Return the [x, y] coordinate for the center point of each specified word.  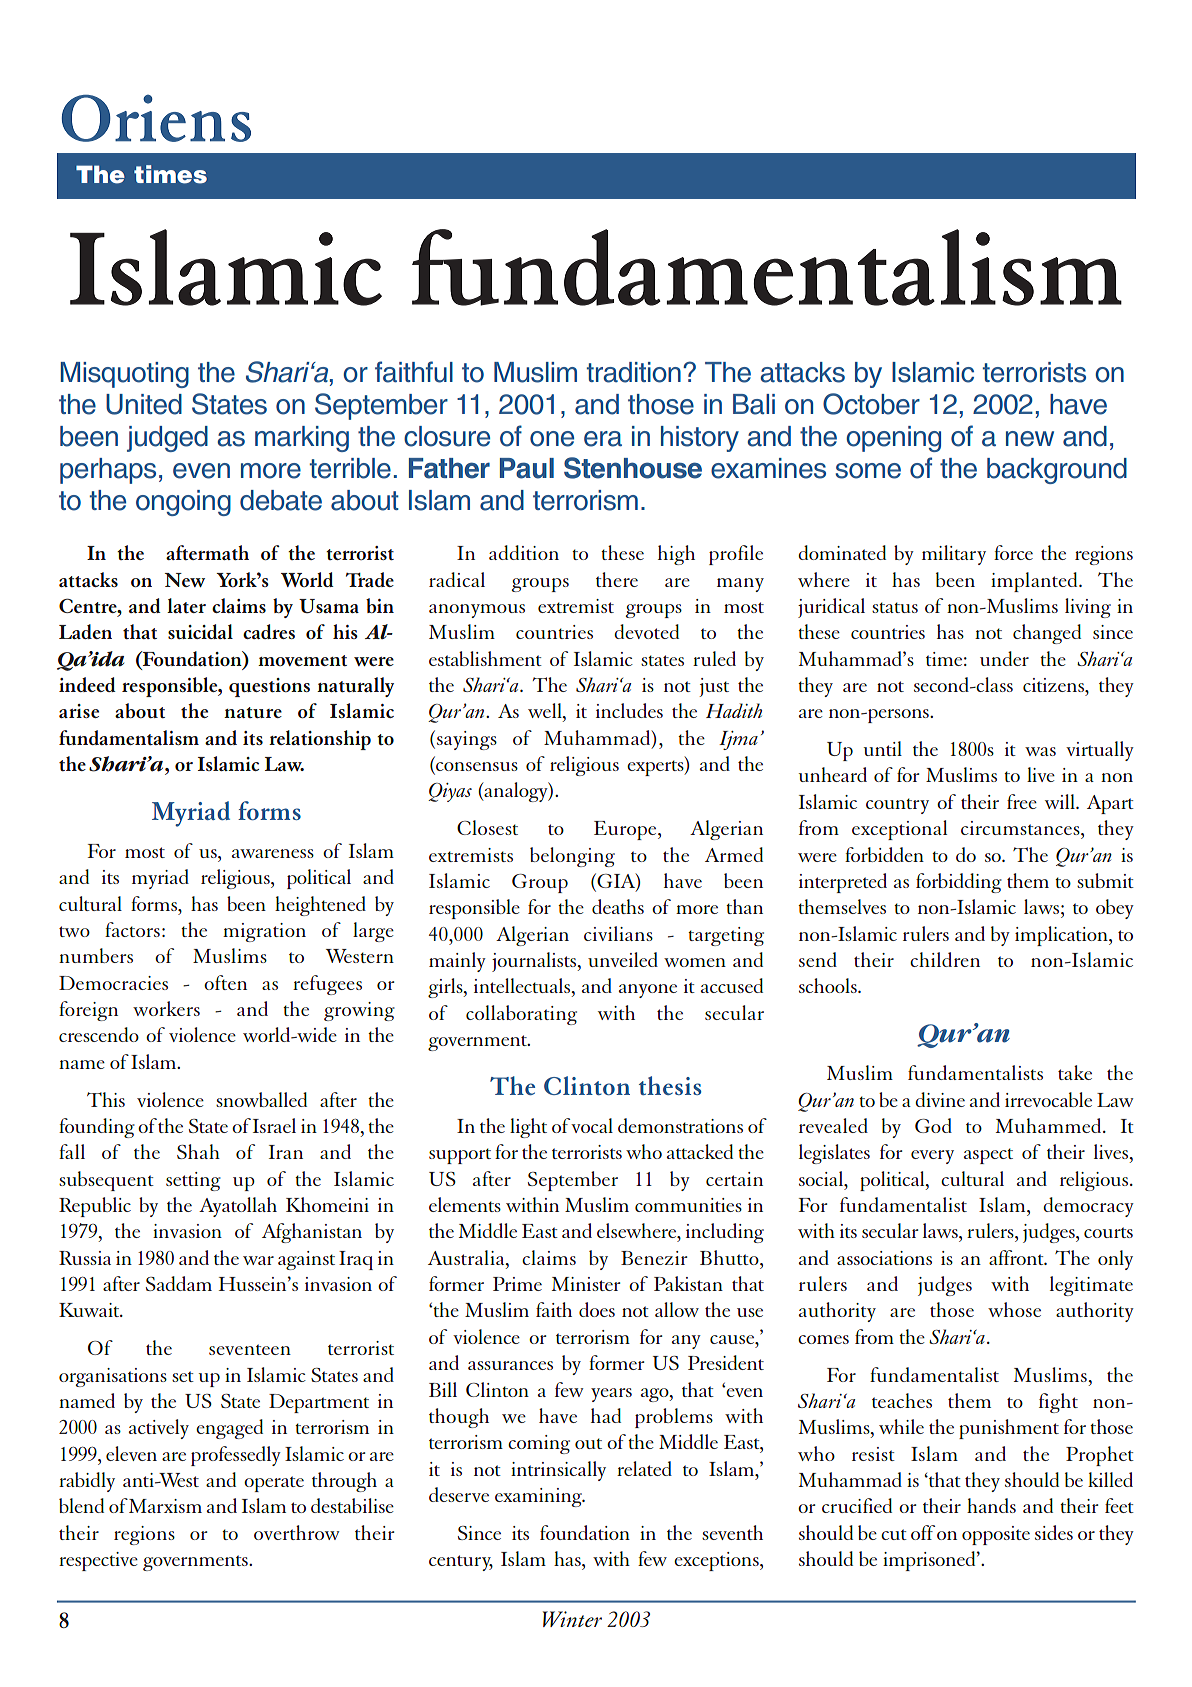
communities [688, 1205]
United [144, 404]
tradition [634, 372]
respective [98, 1561]
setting [193, 1181]
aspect [988, 1156]
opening [893, 439]
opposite [996, 1535]
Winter [572, 1619]
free [1022, 801]
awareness [273, 853]
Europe [626, 830]
